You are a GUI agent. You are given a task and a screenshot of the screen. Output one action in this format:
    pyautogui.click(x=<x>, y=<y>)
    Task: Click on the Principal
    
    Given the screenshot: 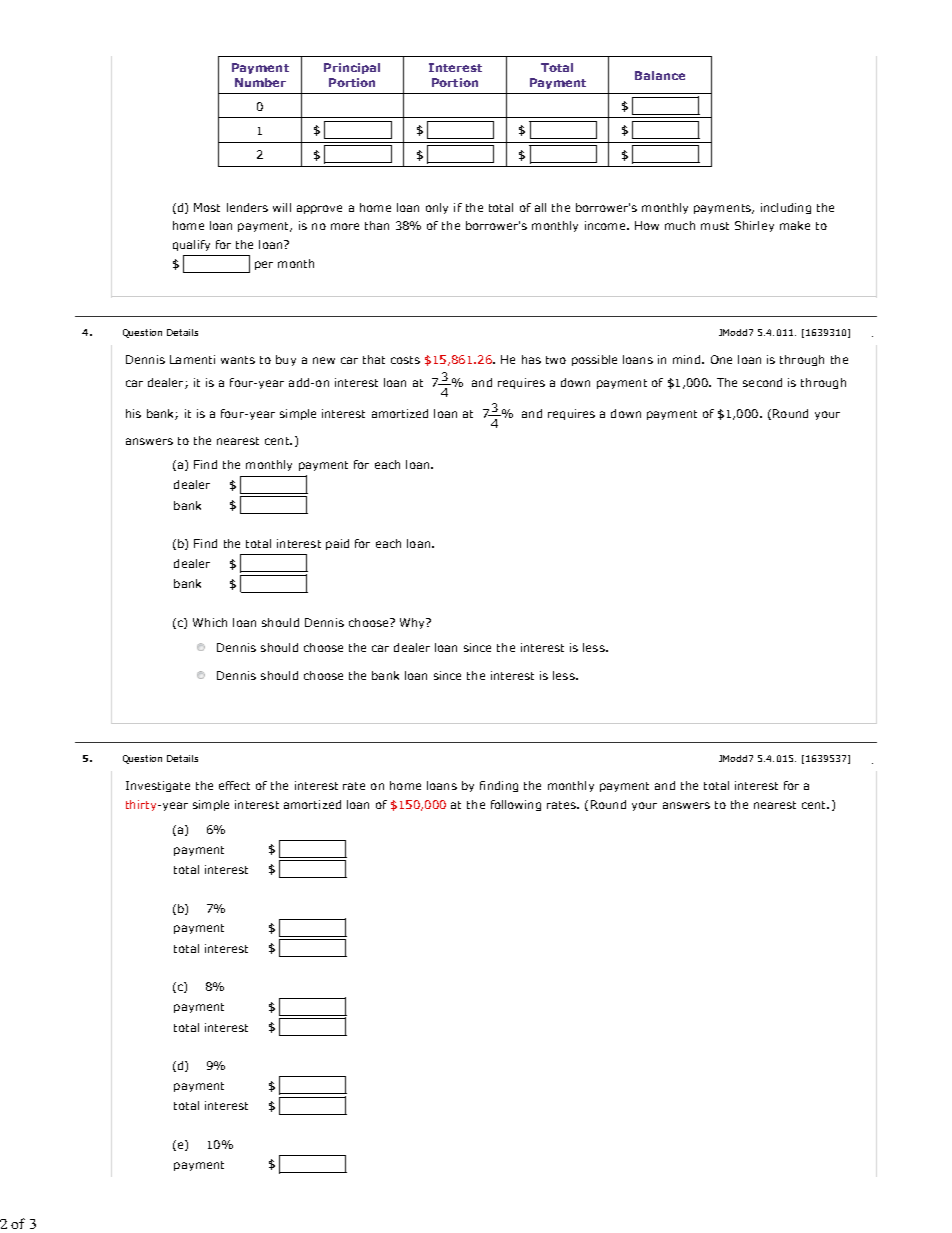 What is the action you would take?
    pyautogui.click(x=352, y=68)
